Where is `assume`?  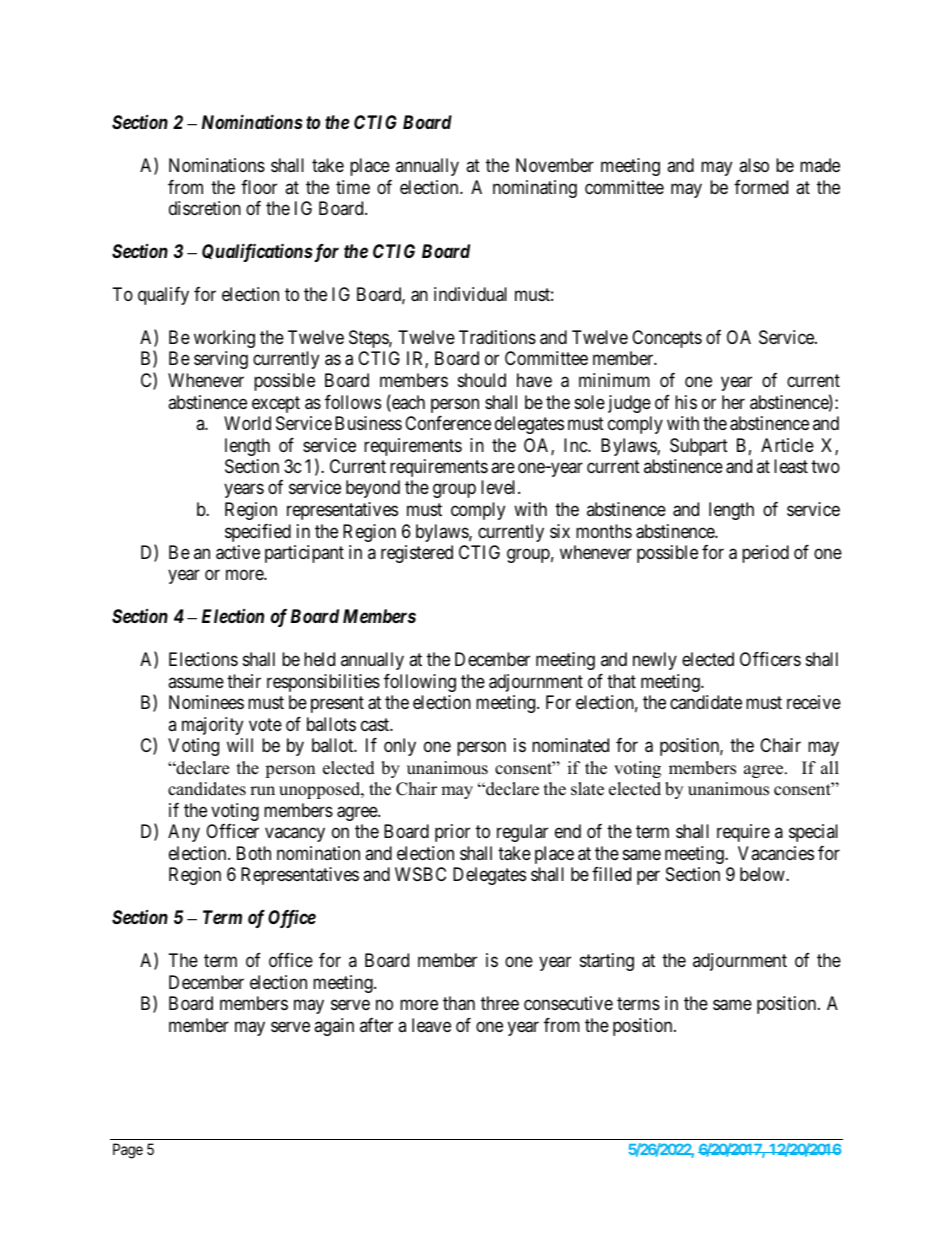 assume is located at coordinates (196, 682).
